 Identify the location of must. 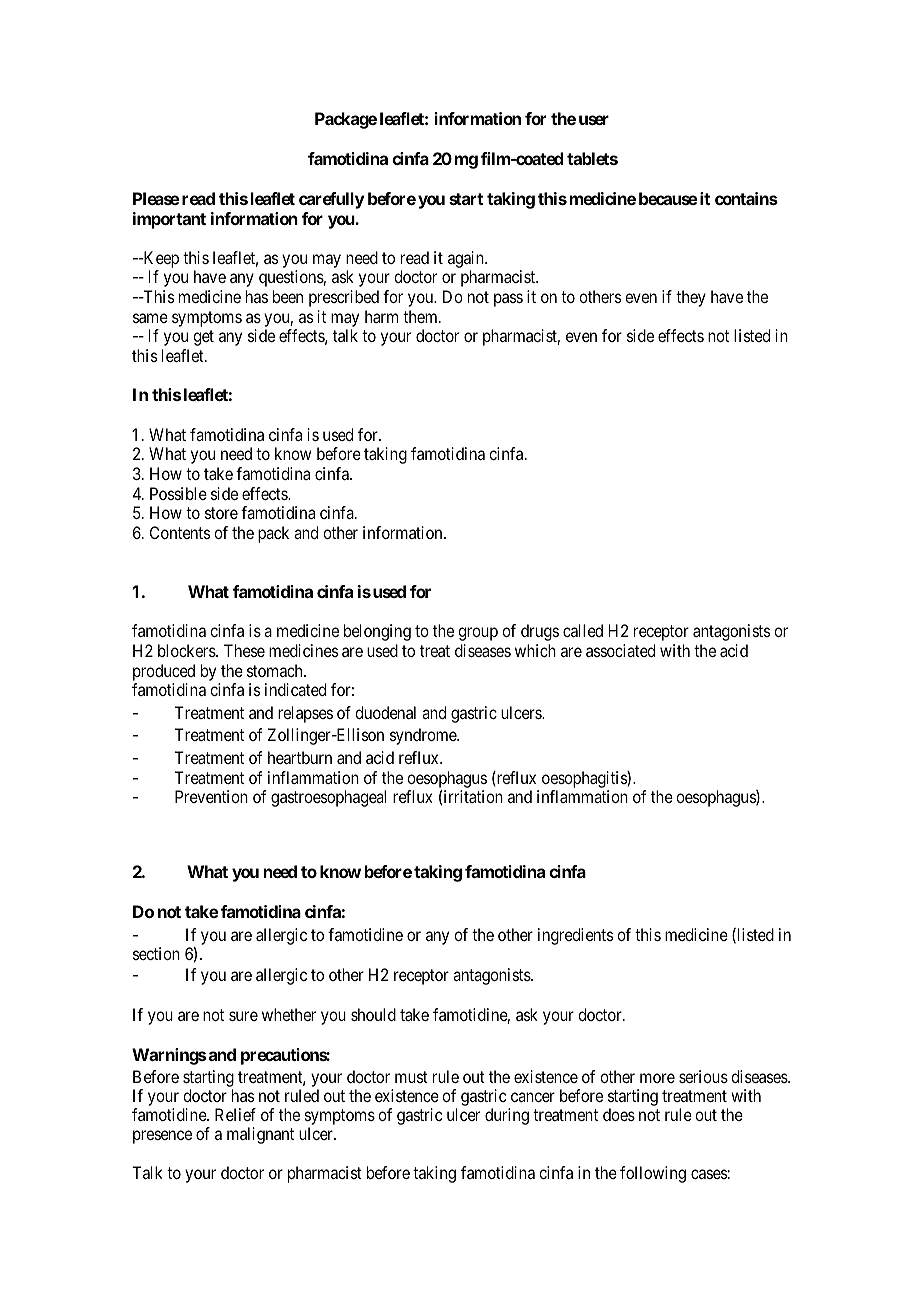
(411, 1077).
